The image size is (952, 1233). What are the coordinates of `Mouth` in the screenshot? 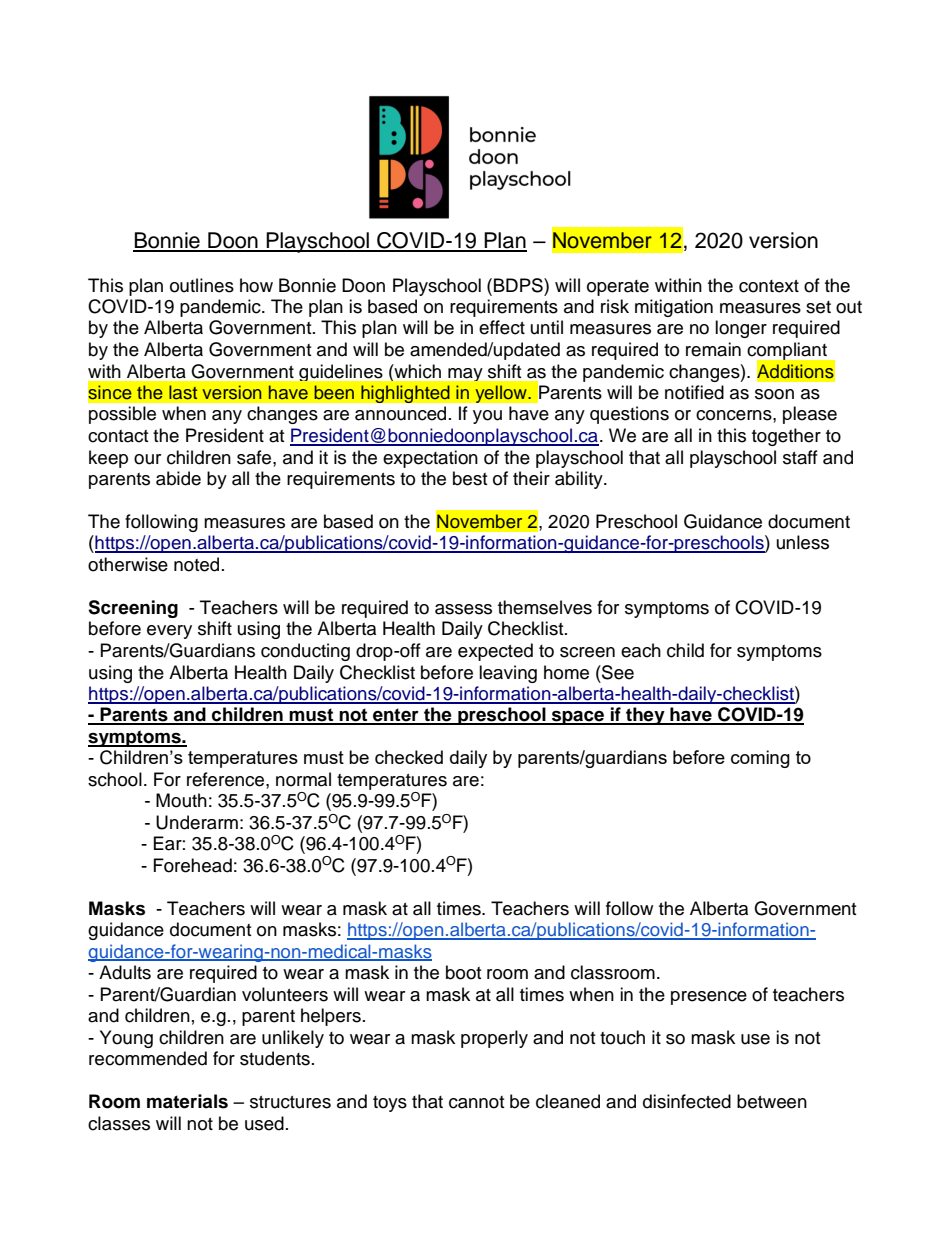 It's located at (181, 800).
